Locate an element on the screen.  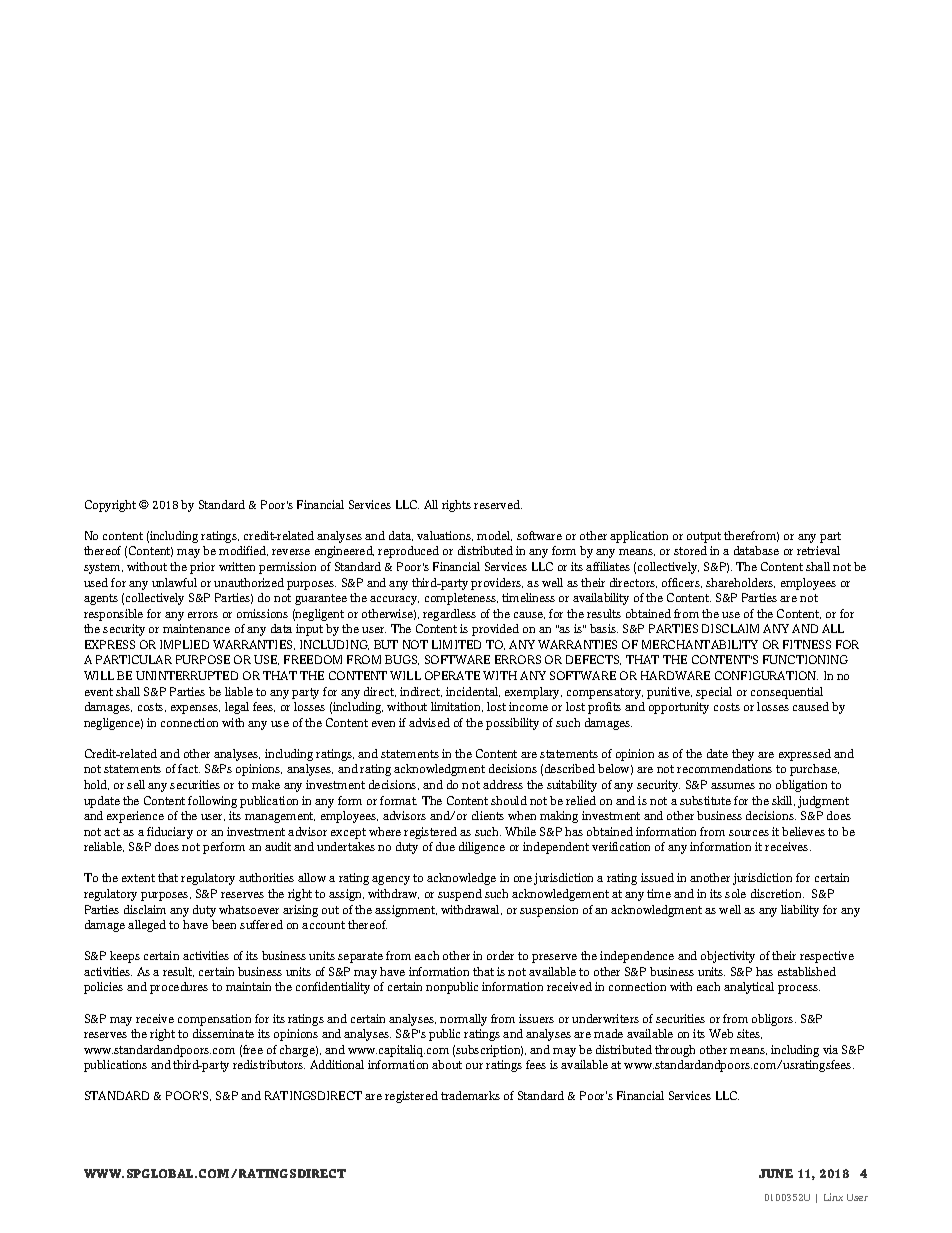
fiduciary is located at coordinates (170, 833).
